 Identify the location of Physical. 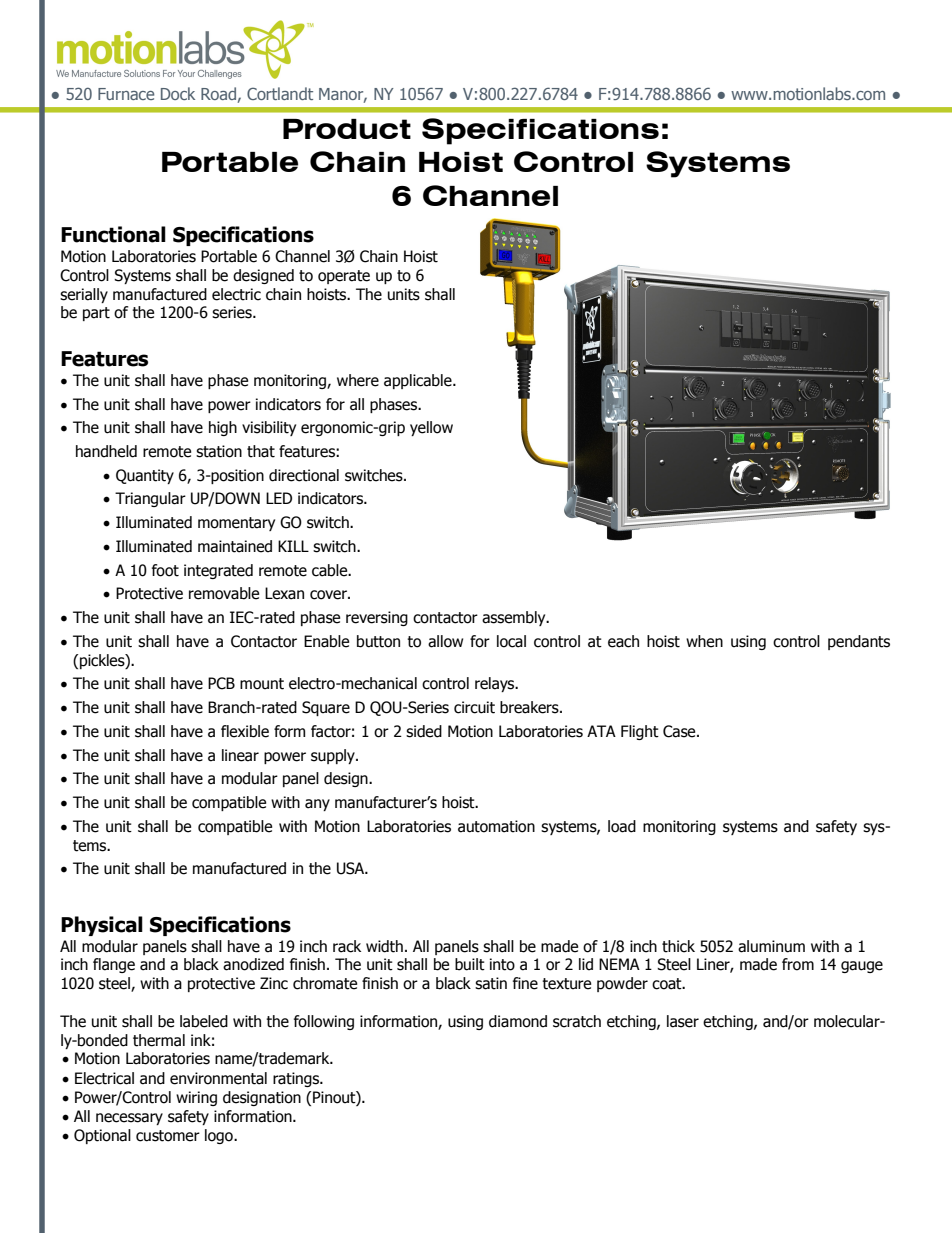
(102, 926).
